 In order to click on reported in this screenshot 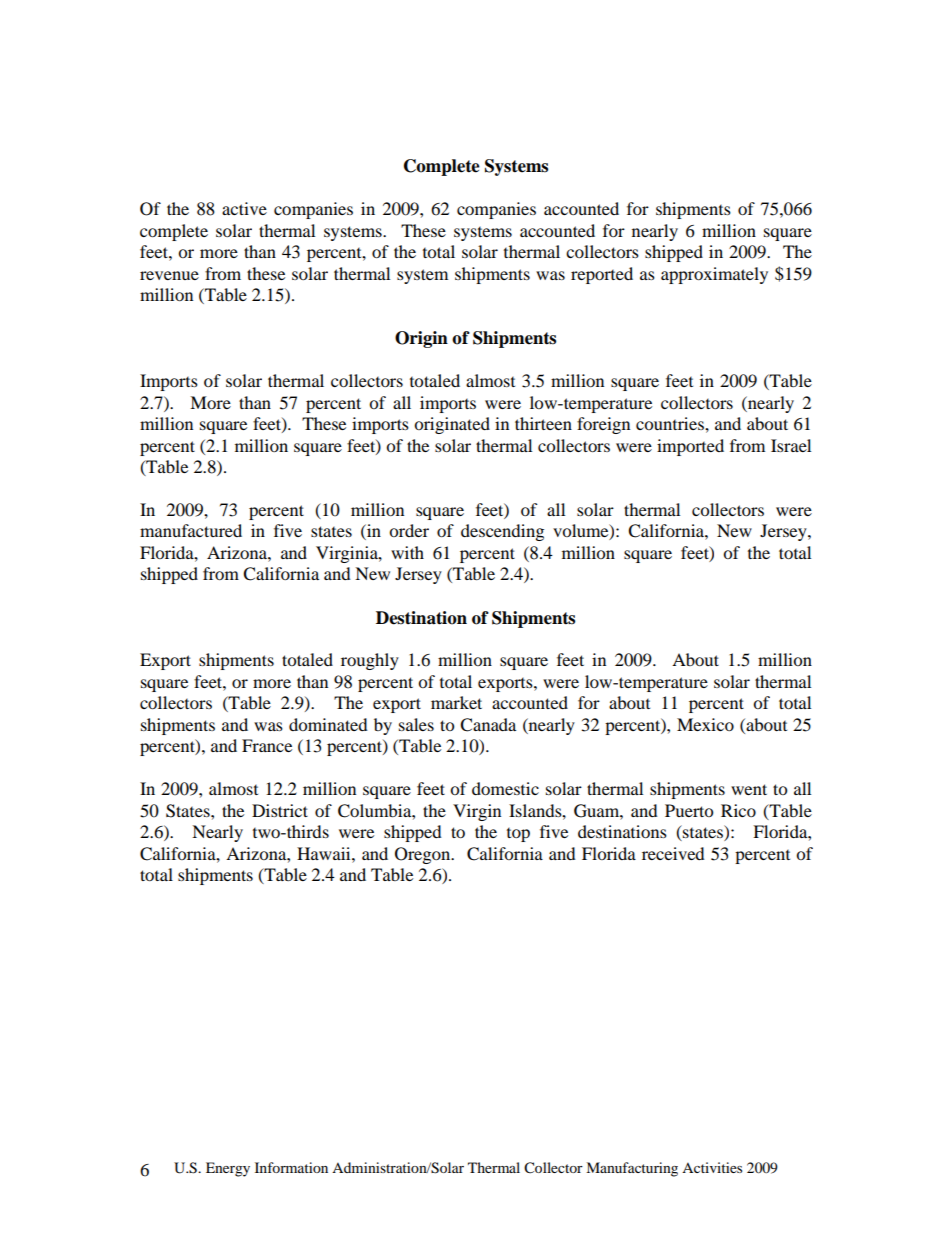, I will do `click(602, 275)`.
